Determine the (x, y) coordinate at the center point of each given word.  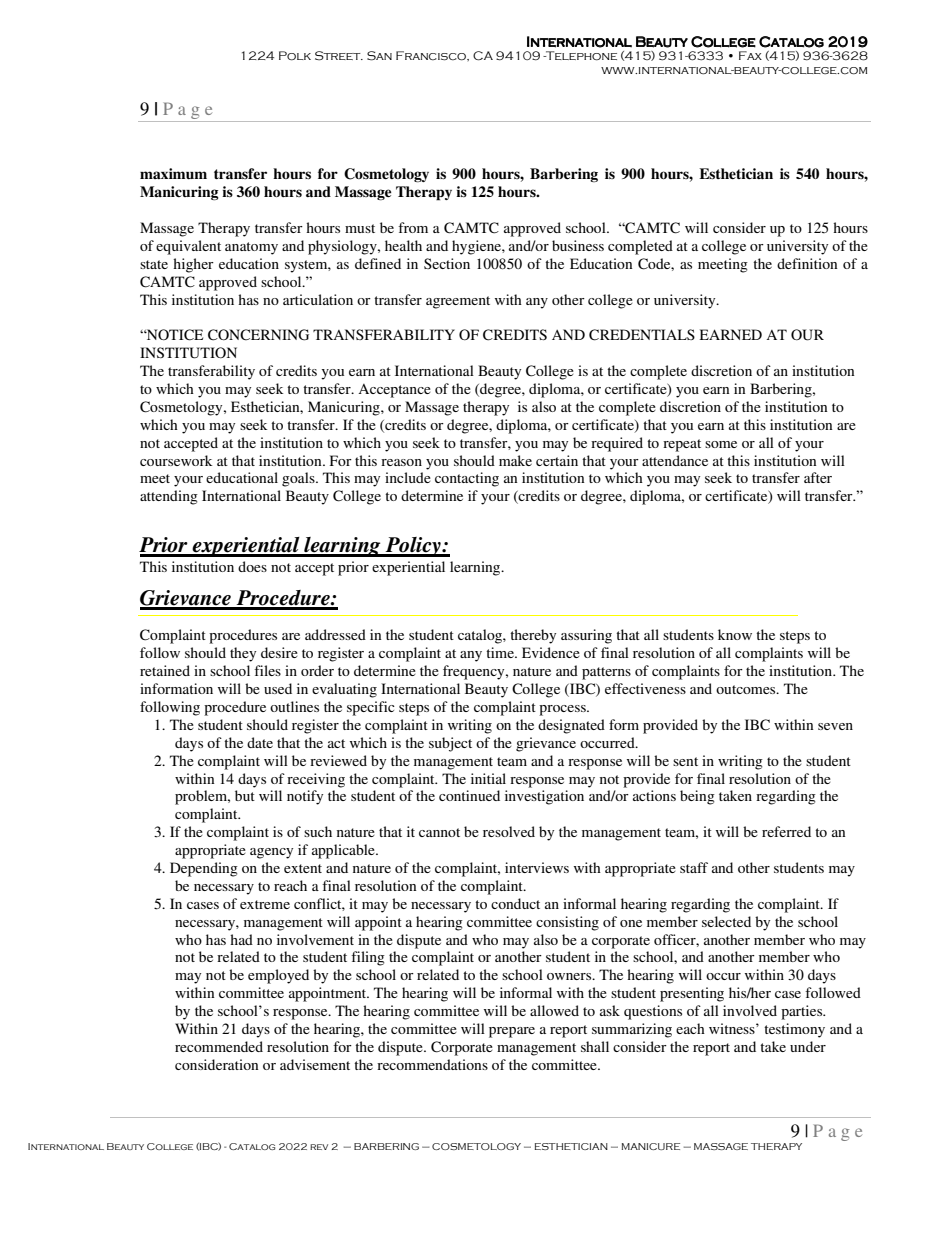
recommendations (432, 1064)
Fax (750, 55)
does (252, 566)
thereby (533, 636)
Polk (295, 56)
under (808, 1046)
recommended (219, 1046)
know (735, 634)
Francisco (432, 56)
